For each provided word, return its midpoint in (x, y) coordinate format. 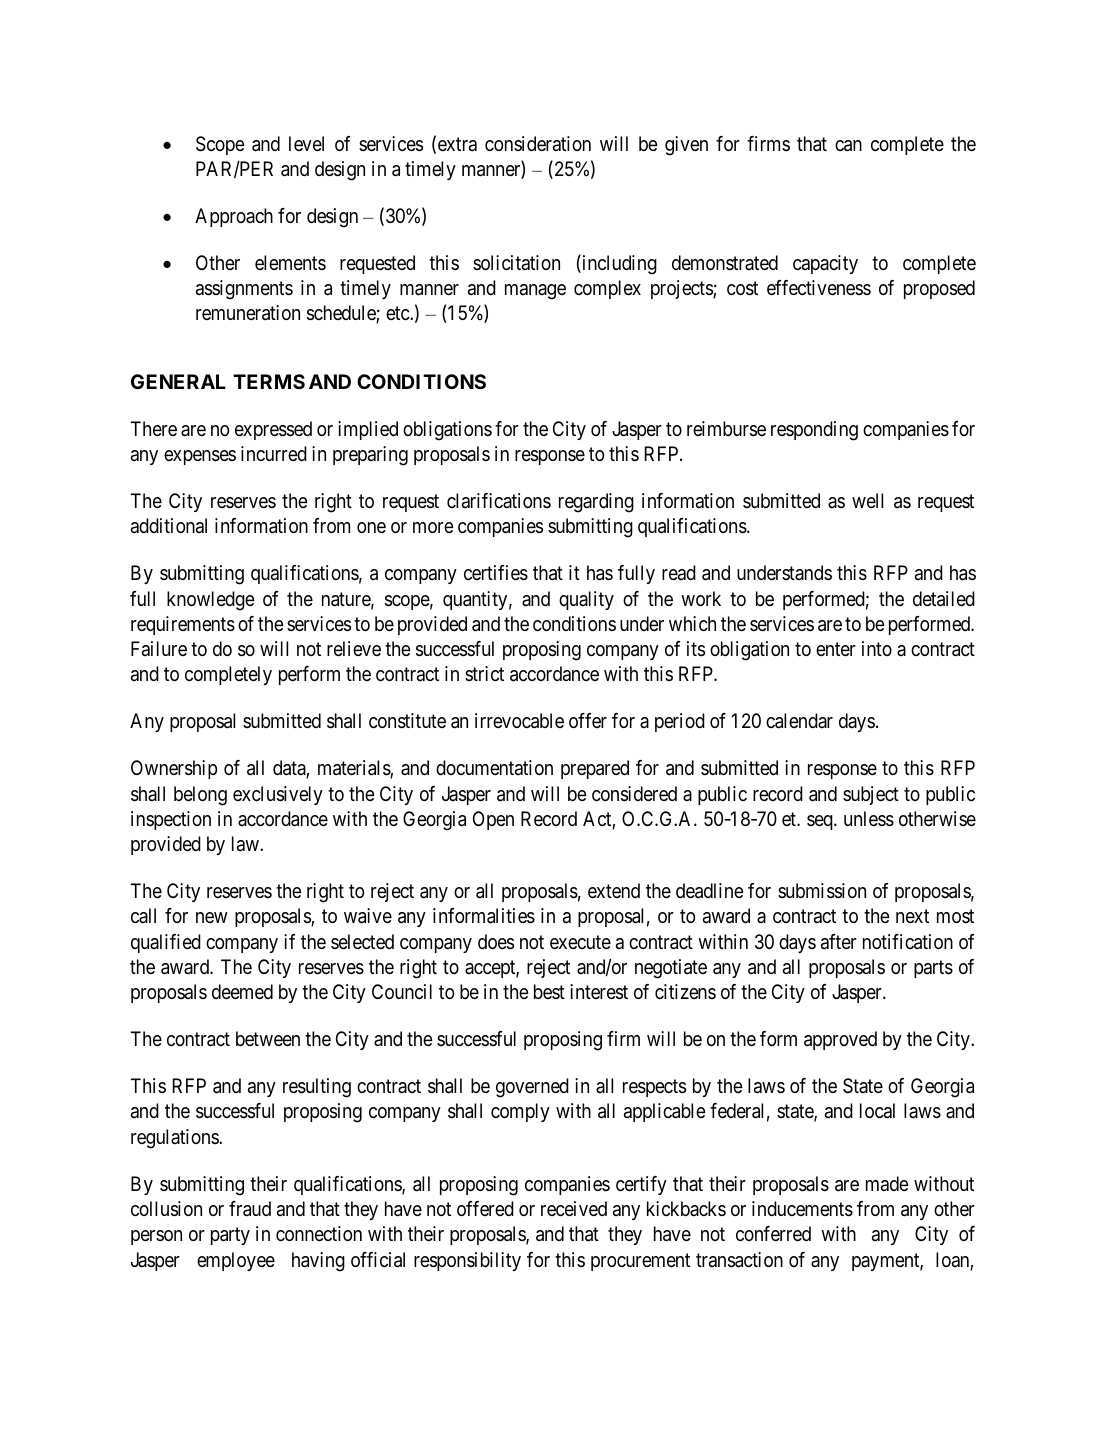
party (230, 1236)
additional (169, 525)
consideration (538, 143)
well (867, 501)
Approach (234, 217)
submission (822, 891)
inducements (802, 1209)
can (848, 146)
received (574, 1209)
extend (614, 890)
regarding (596, 503)
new (212, 917)
